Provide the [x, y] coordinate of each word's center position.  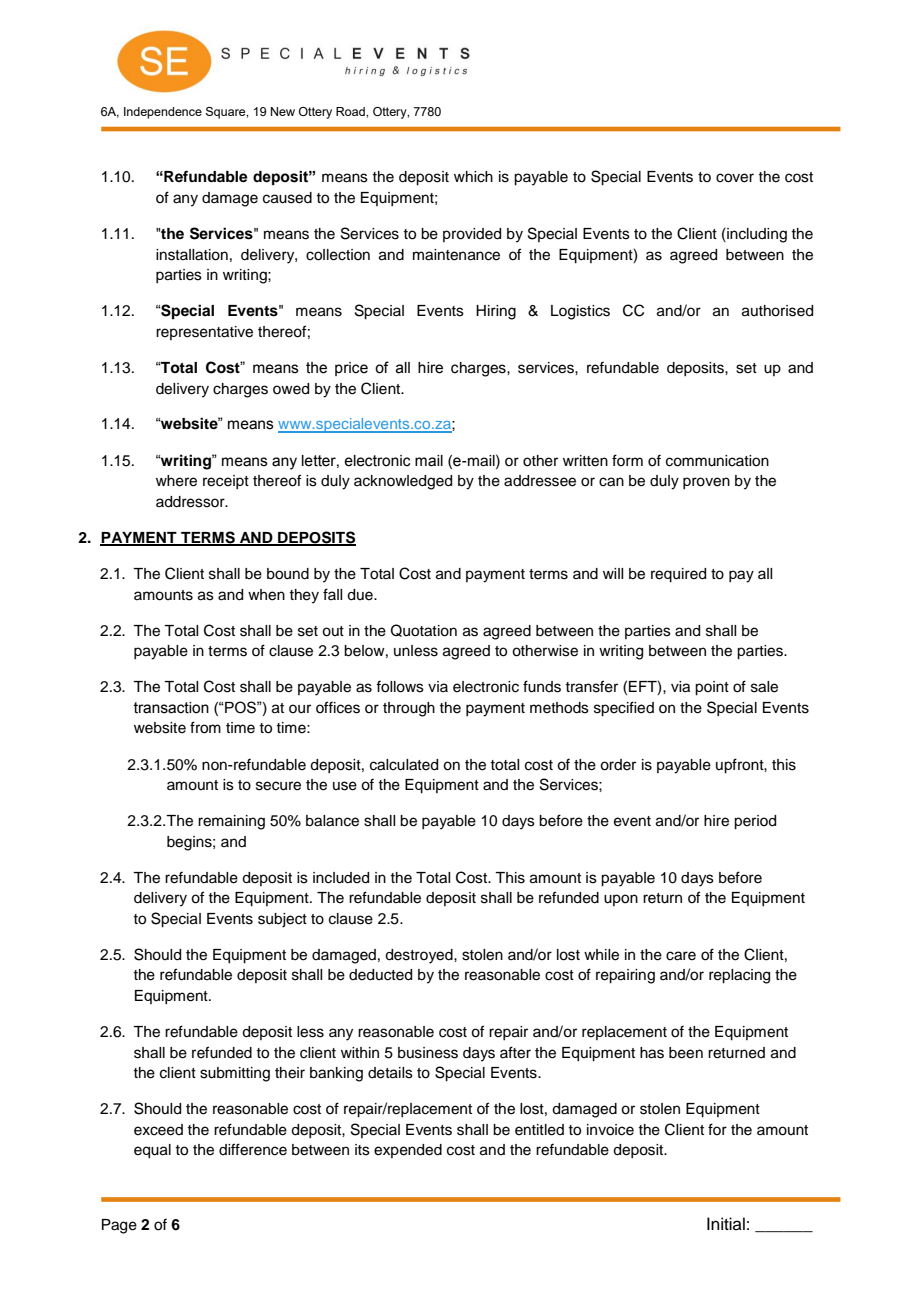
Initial [726, 1223]
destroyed [420, 956]
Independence [163, 113]
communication [717, 461]
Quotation [424, 630]
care [681, 956]
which [473, 177]
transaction [171, 708]
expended [408, 1151]
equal [152, 1151]
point [712, 688]
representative [204, 333]
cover [735, 178]
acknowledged [403, 482]
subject [282, 920]
